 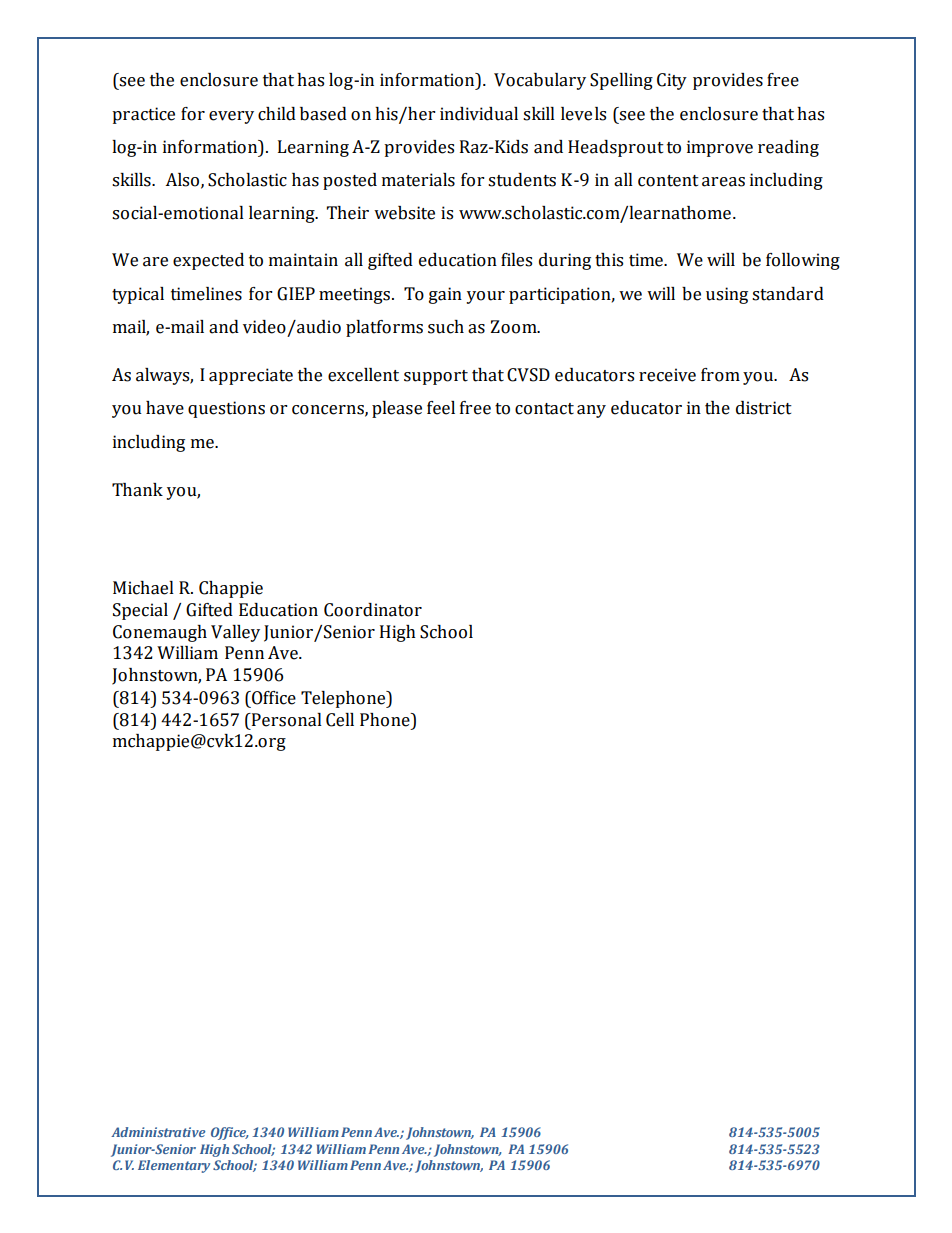 What do you see at coordinates (720, 375) in the screenshot?
I see `from` at bounding box center [720, 375].
